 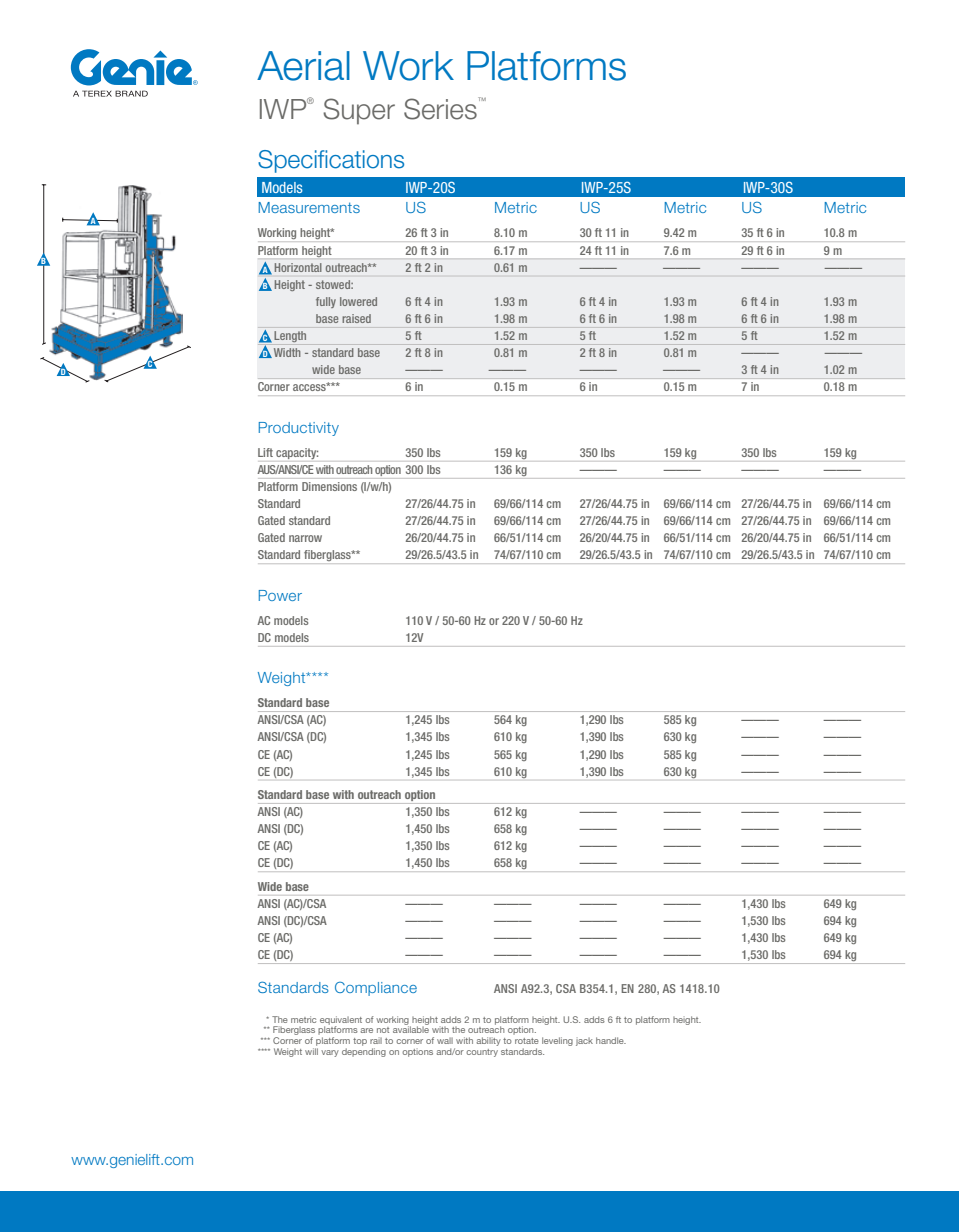 I want to click on Super, so click(x=359, y=111).
